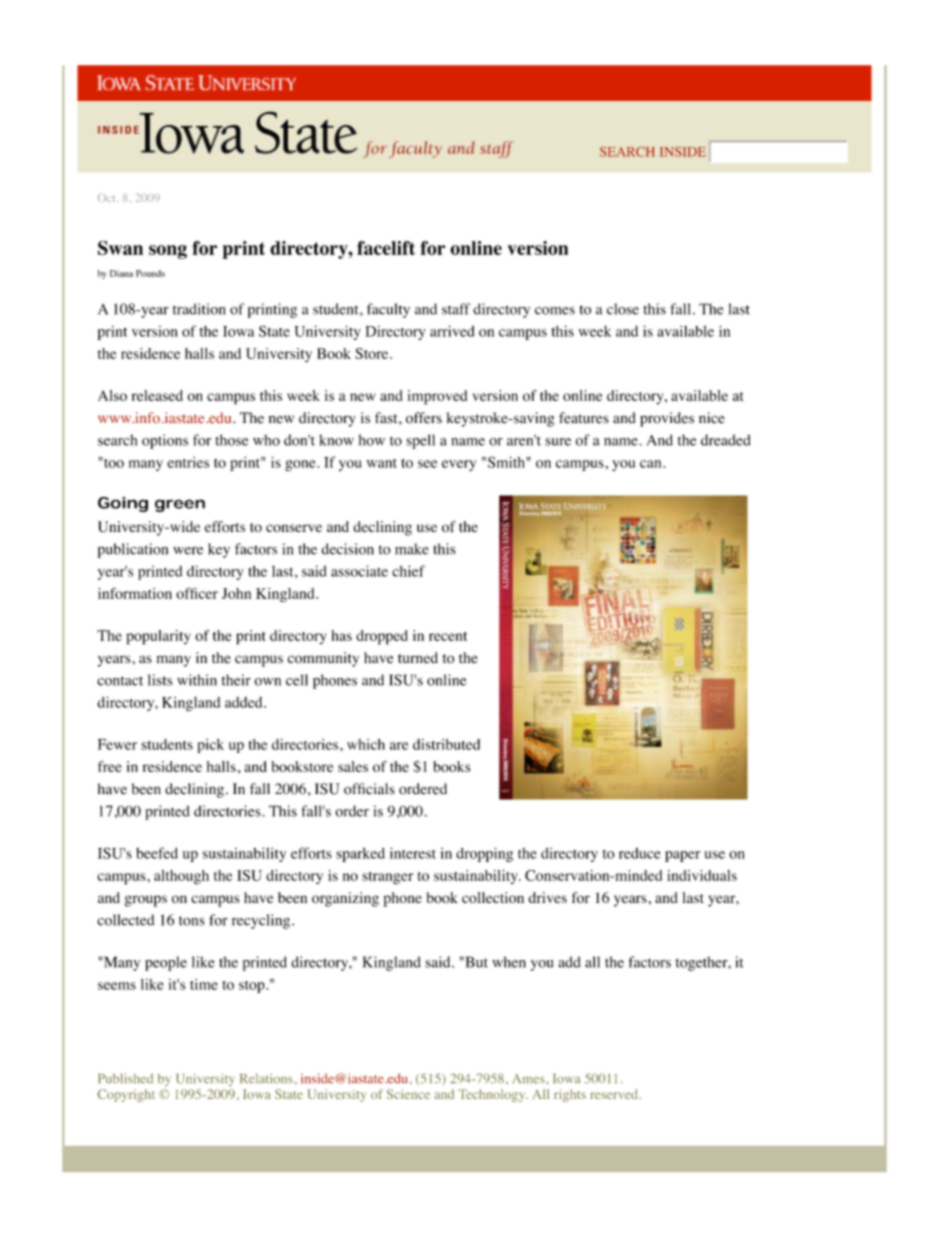  What do you see at coordinates (418, 658) in the screenshot?
I see `turned` at bounding box center [418, 658].
